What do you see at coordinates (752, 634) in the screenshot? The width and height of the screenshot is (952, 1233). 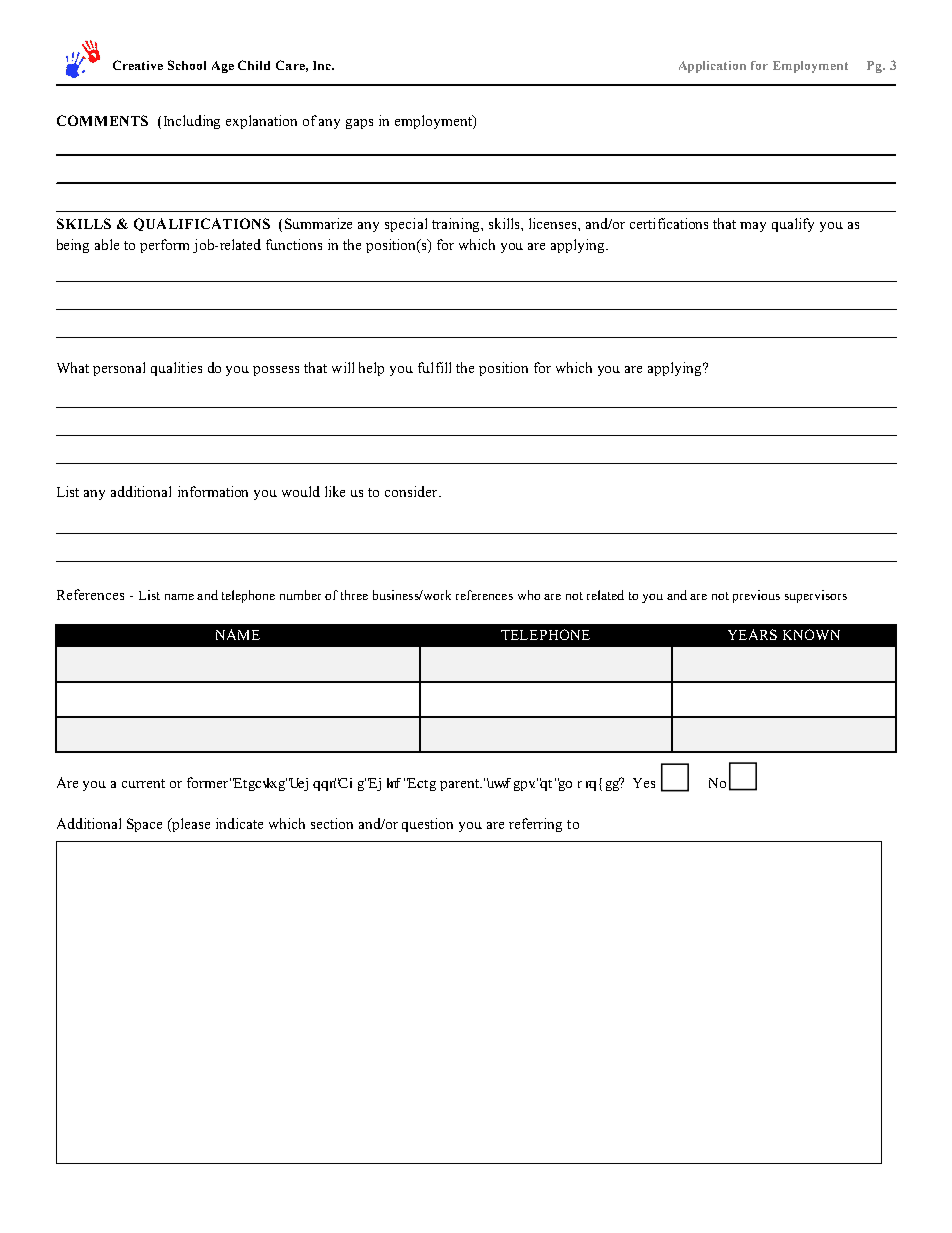 I see `YEARS` at bounding box center [752, 634].
